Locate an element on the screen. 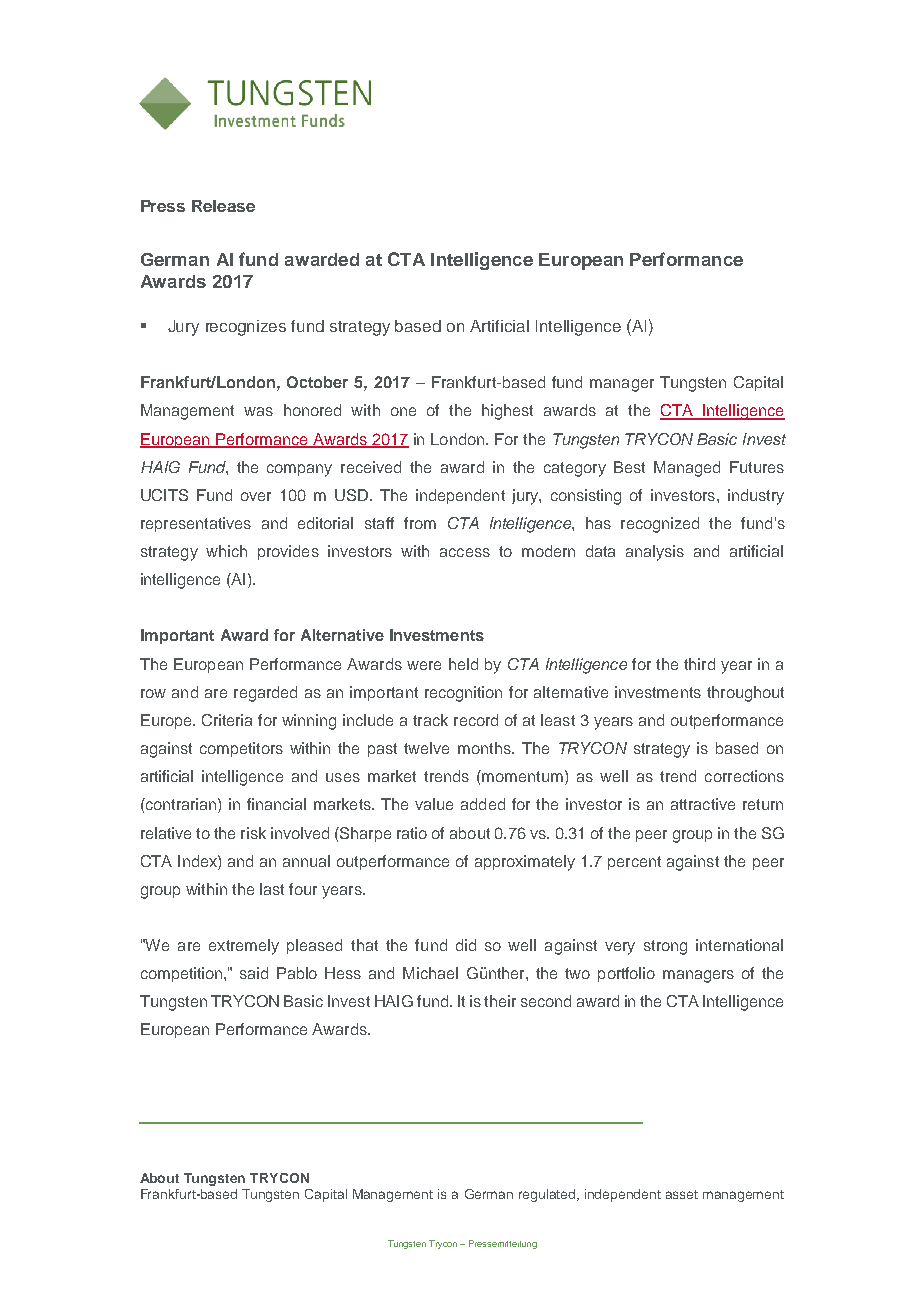 This screenshot has height=1308, width=924. strong is located at coordinates (665, 947).
